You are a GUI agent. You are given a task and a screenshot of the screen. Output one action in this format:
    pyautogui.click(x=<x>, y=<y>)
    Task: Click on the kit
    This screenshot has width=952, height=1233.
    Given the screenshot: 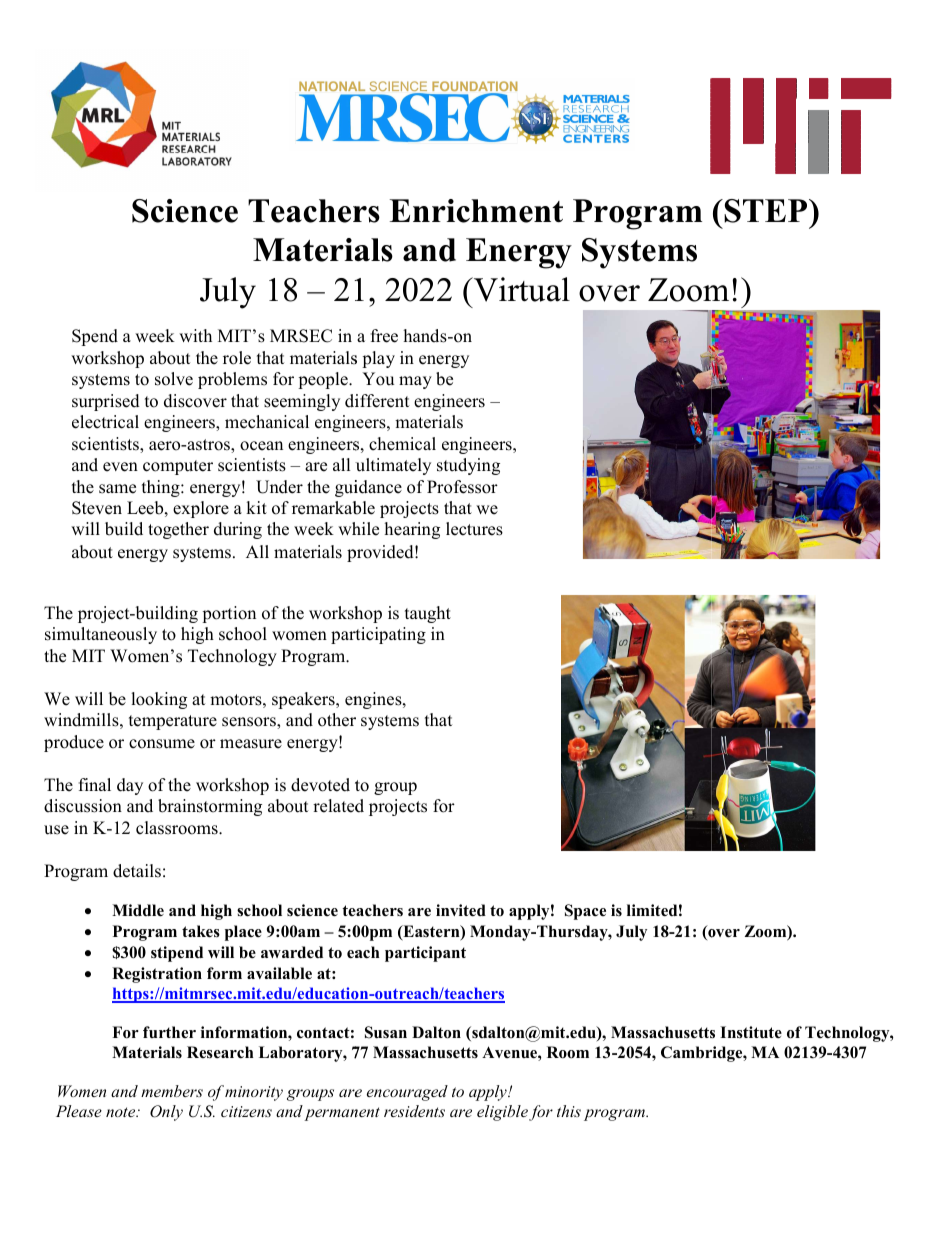 What is the action you would take?
    pyautogui.click(x=256, y=507)
